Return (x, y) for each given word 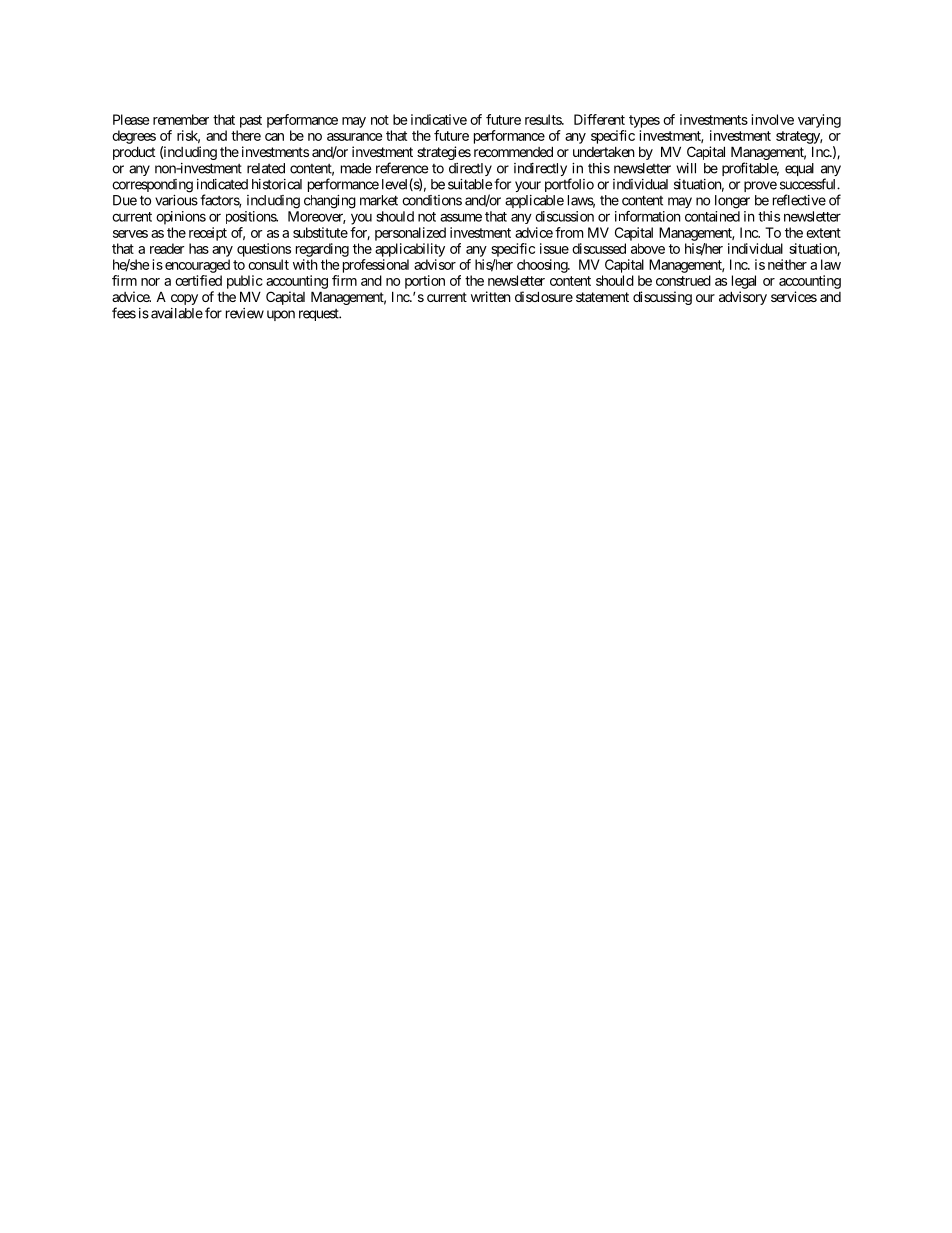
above (648, 248)
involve (773, 119)
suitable (470, 184)
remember (181, 119)
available (177, 313)
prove (760, 186)
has (199, 248)
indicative (439, 119)
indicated (222, 184)
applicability (410, 250)
